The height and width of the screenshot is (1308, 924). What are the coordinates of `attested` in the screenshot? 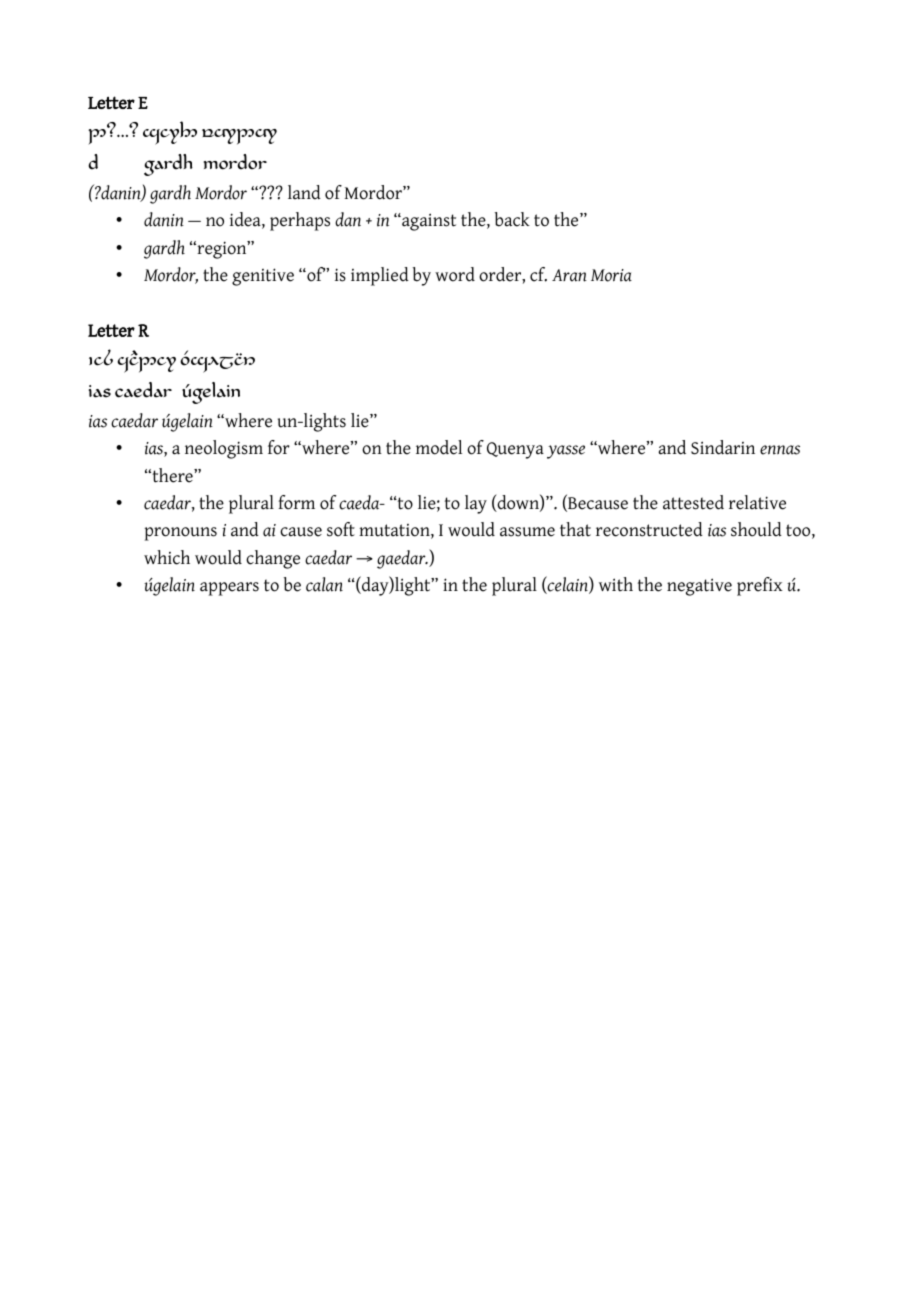 It's located at (693, 502).
